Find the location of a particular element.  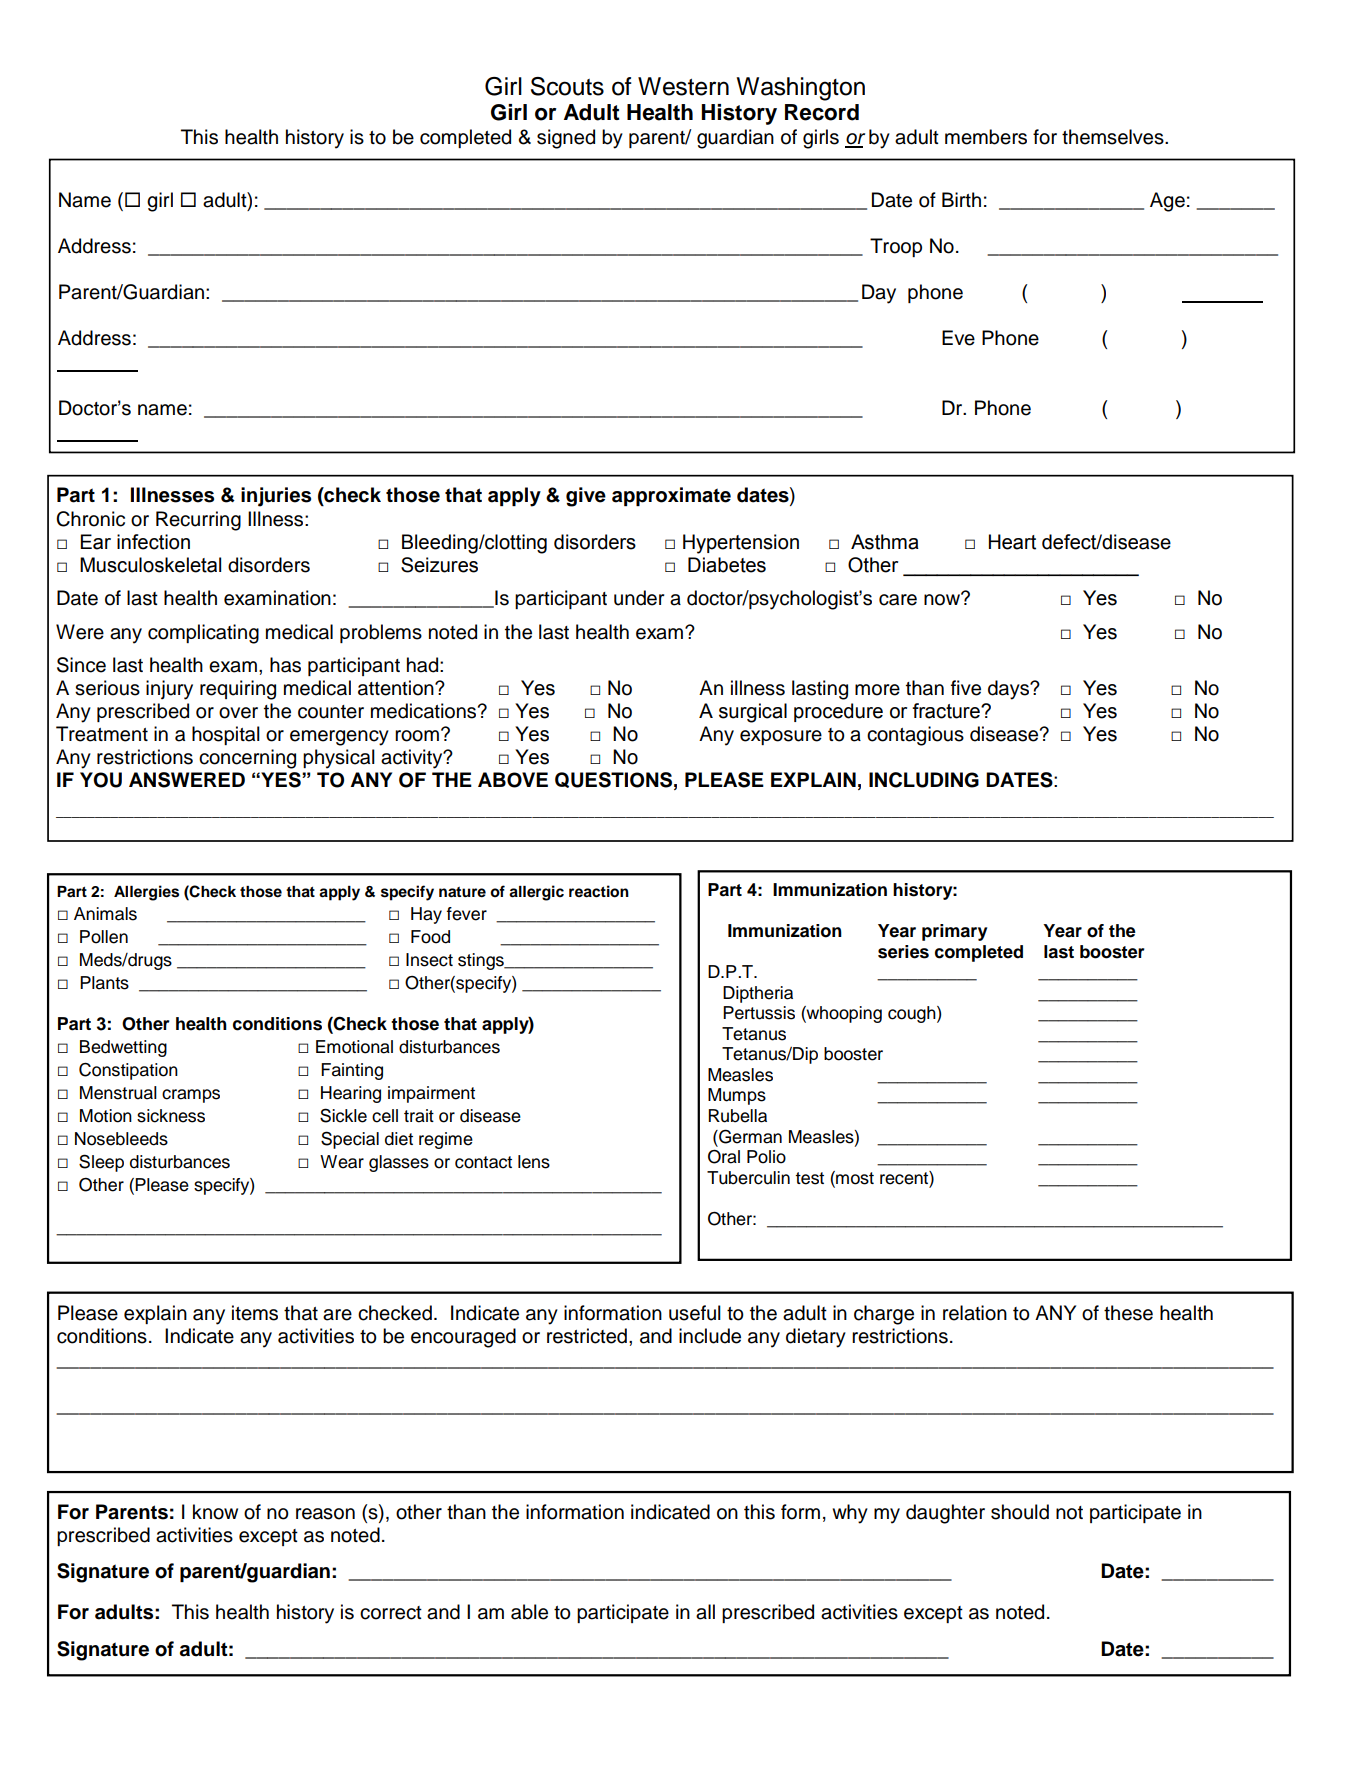

signed is located at coordinates (566, 139).
